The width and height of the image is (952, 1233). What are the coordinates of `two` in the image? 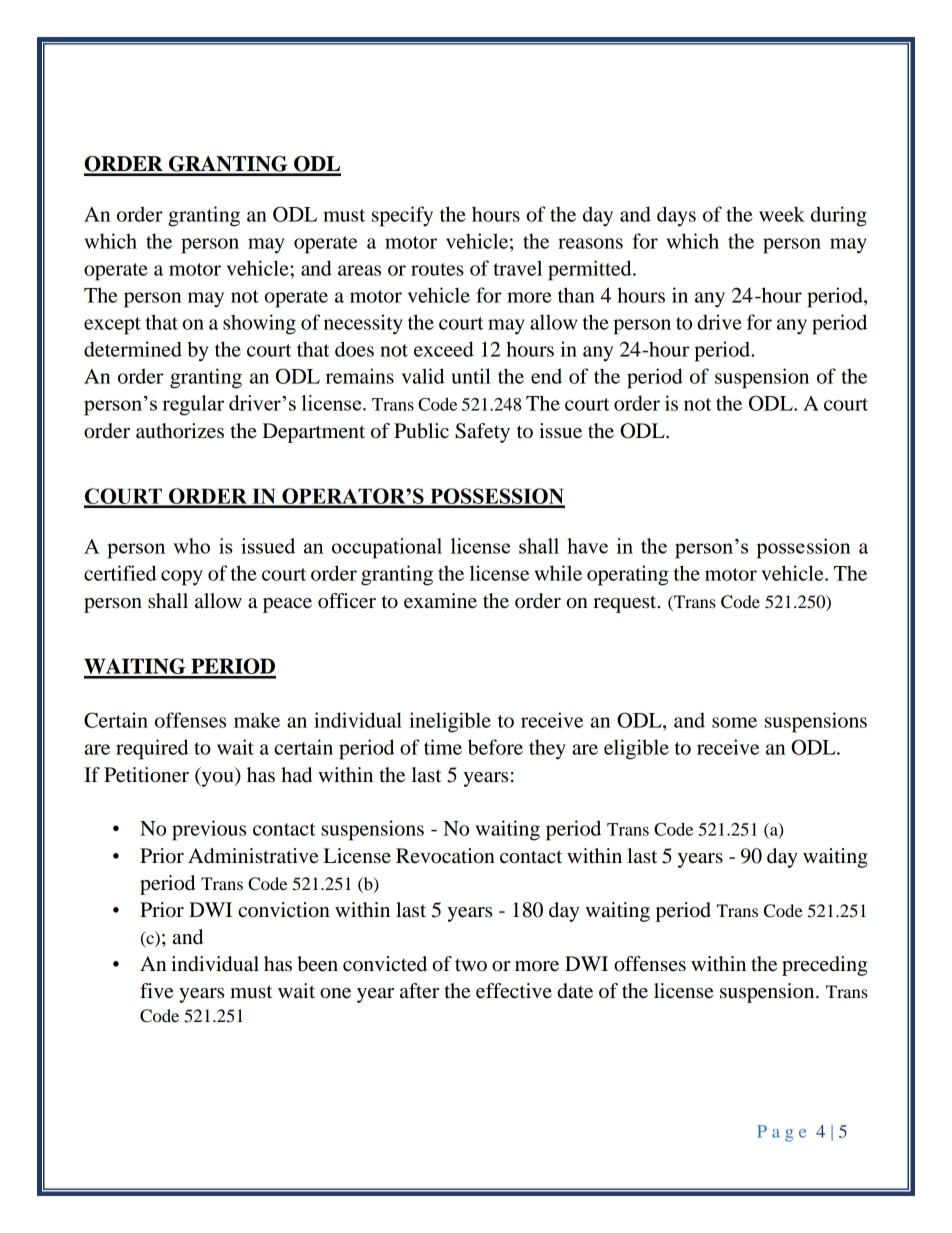 It's located at (471, 965).
